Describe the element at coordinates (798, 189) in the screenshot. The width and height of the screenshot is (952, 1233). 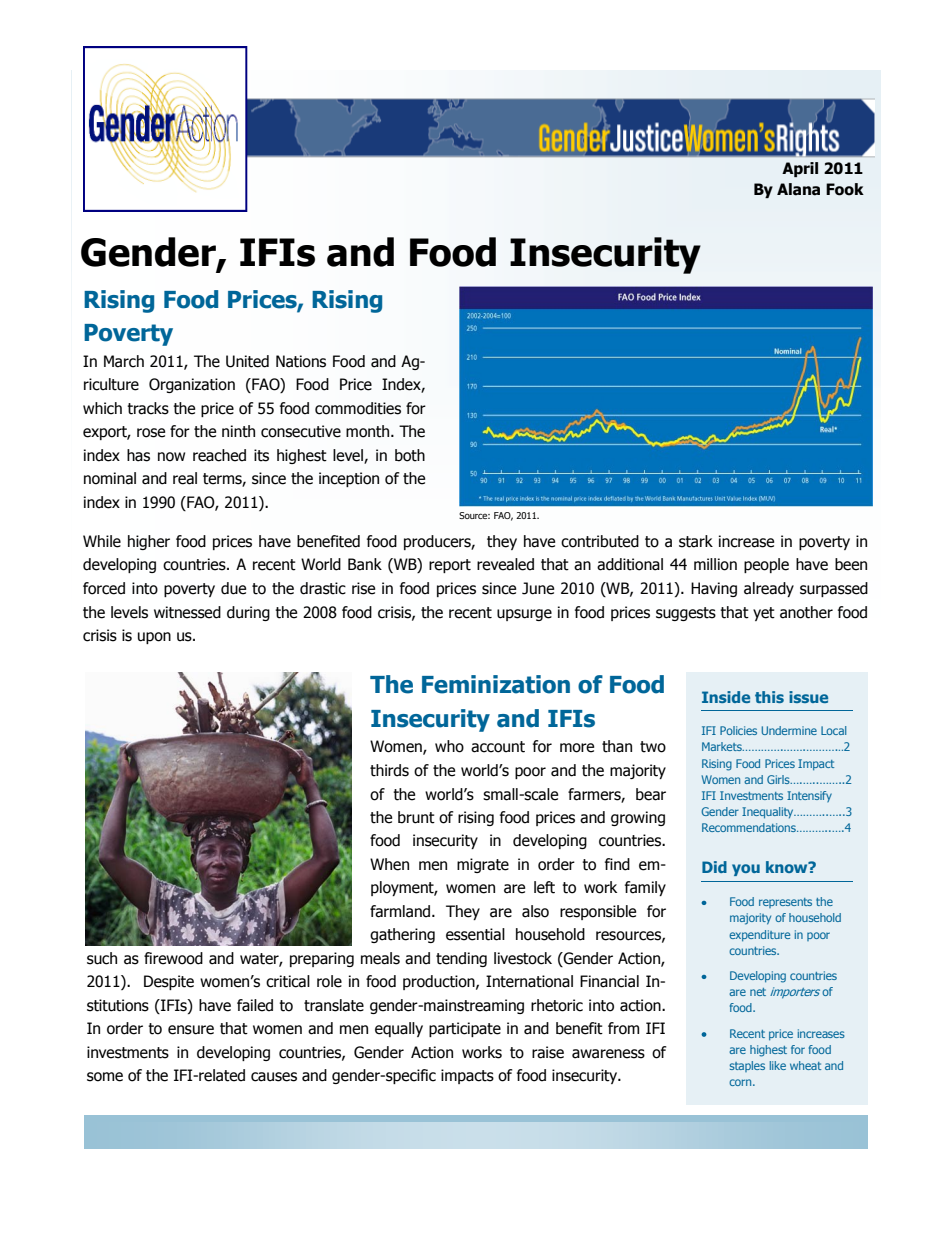
I see `Alana` at that location.
